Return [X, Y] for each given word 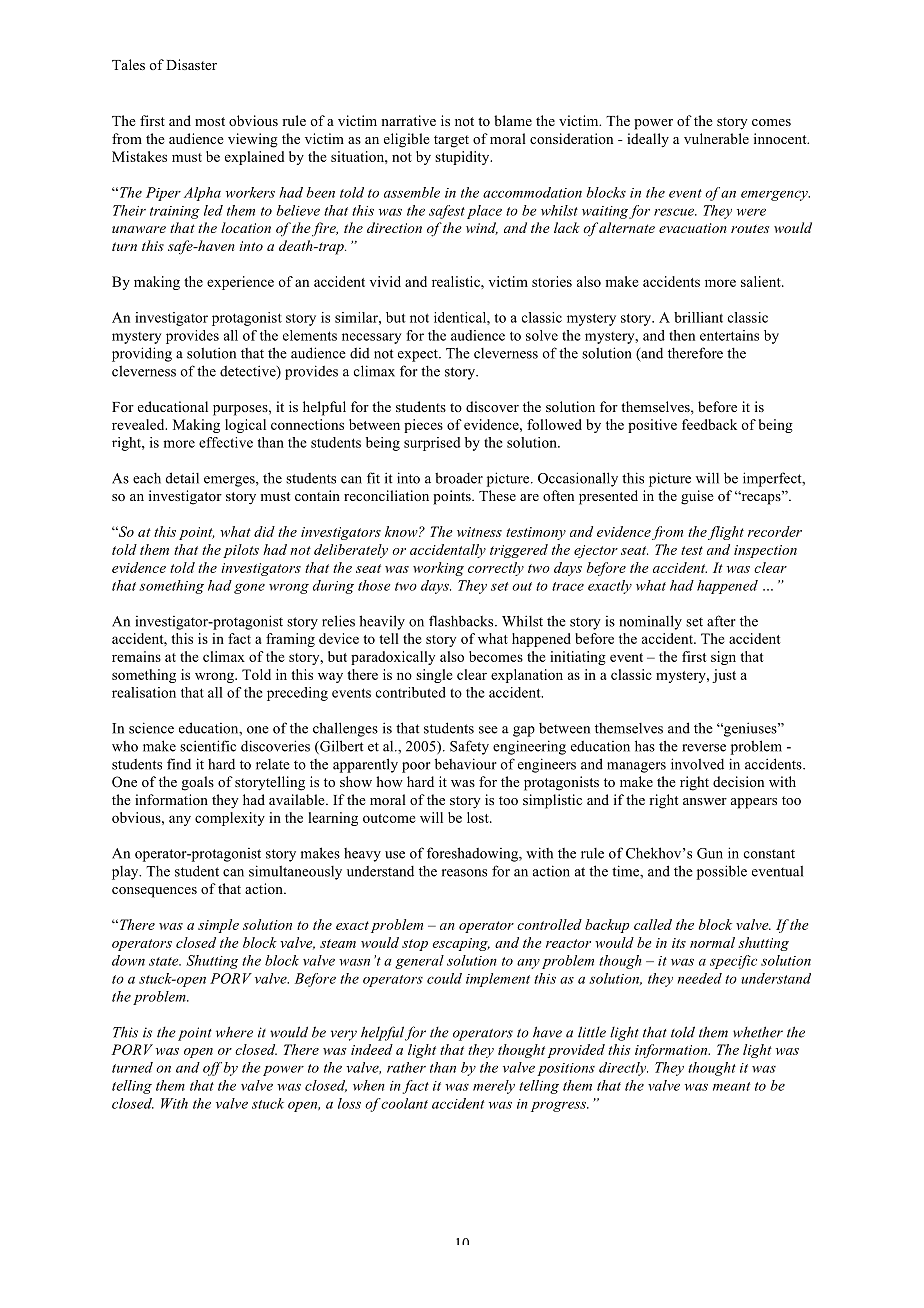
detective [249, 372]
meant [731, 1086]
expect [419, 355]
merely [494, 1087]
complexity [230, 819]
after [721, 621]
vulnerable [716, 138]
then [682, 335]
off [212, 1069]
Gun [710, 853]
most [210, 121]
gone [249, 588]
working [438, 569]
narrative [408, 120]
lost [479, 817]
